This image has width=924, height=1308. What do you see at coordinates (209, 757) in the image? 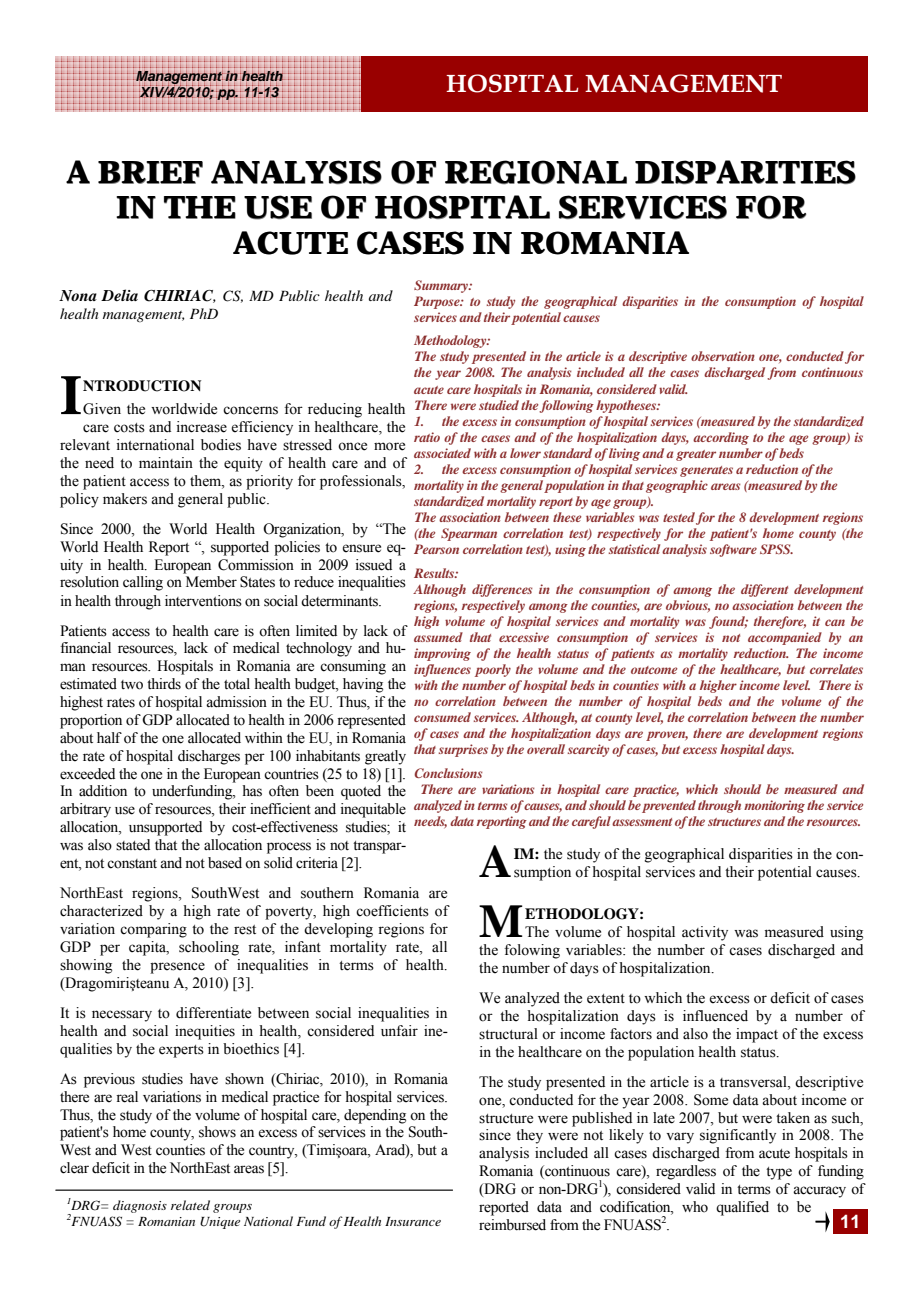
I see `discharges` at bounding box center [209, 757].
